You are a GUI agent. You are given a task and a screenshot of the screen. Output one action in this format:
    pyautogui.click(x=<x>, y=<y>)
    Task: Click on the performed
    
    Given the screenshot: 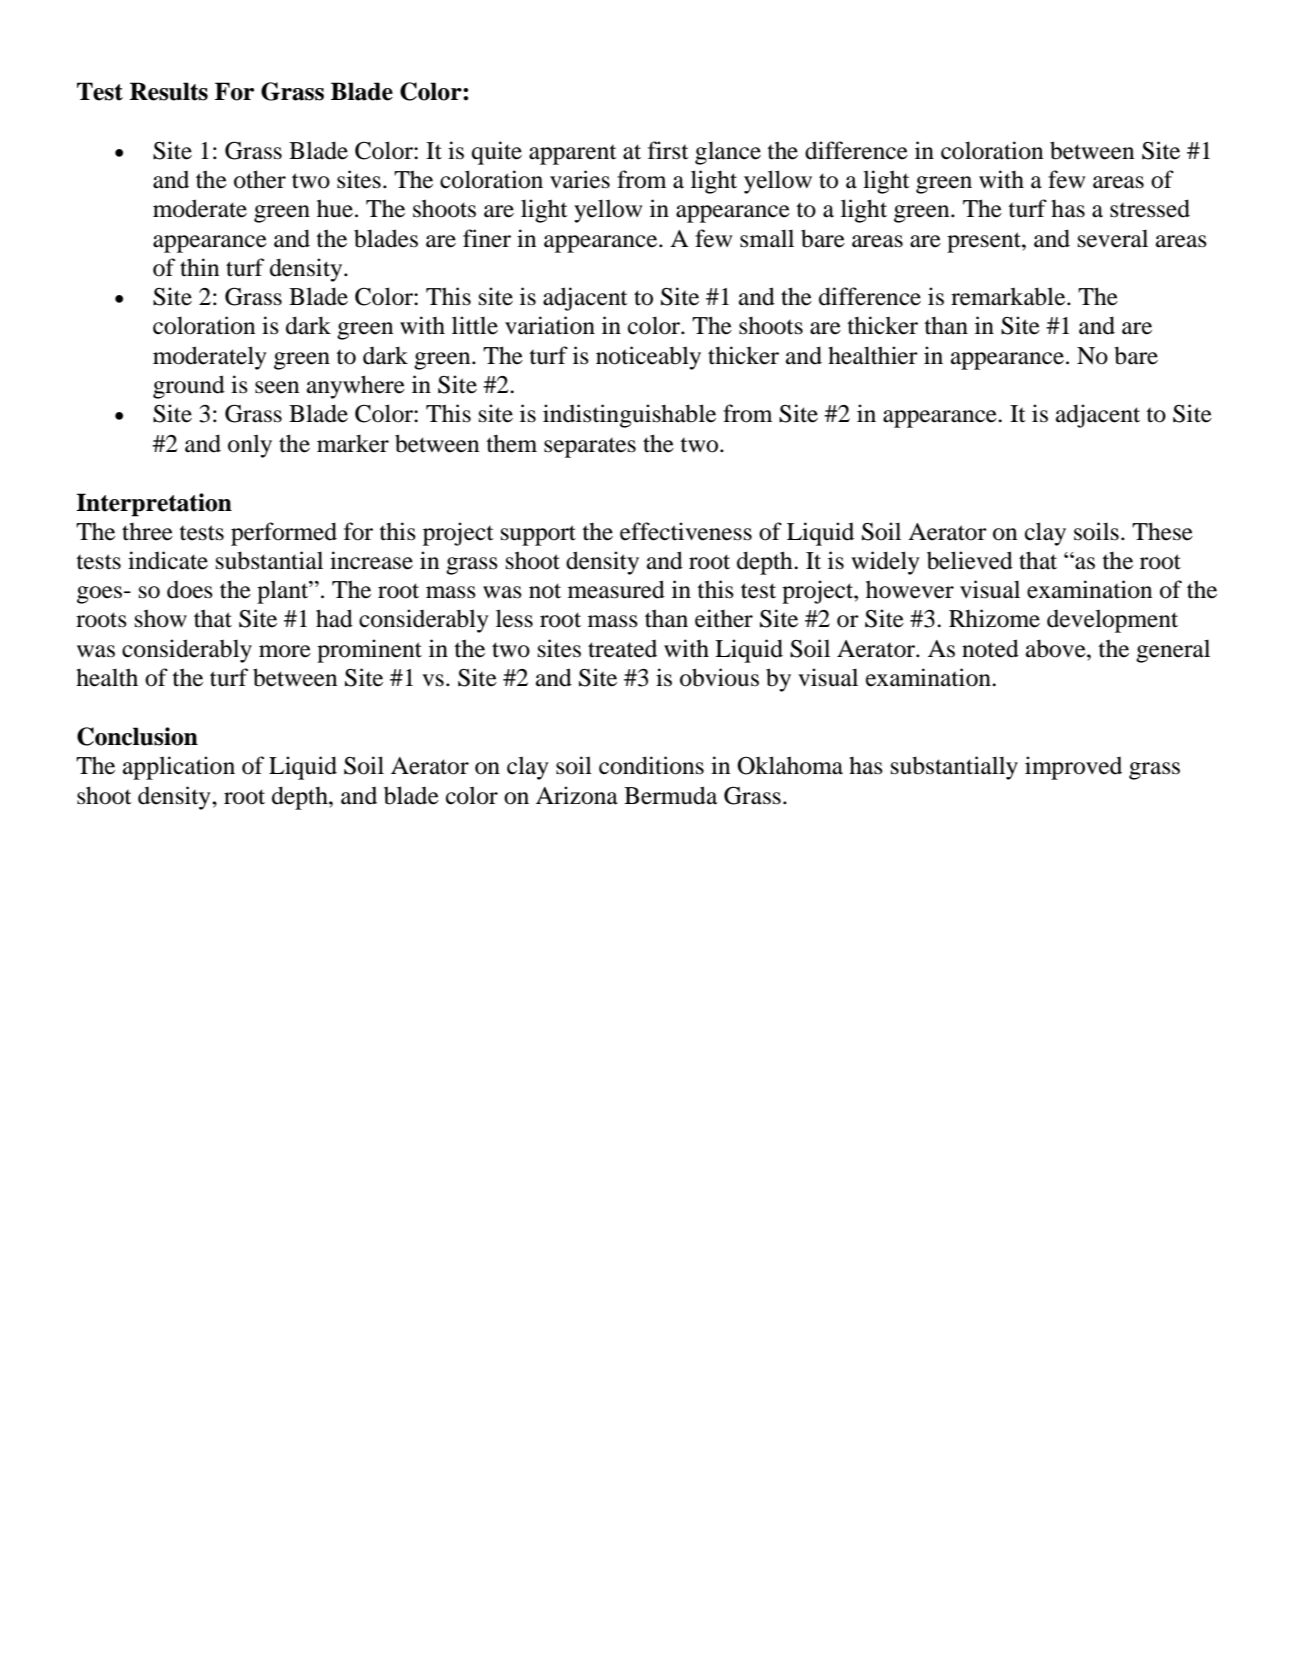 What is the action you would take?
    pyautogui.click(x=284, y=534)
